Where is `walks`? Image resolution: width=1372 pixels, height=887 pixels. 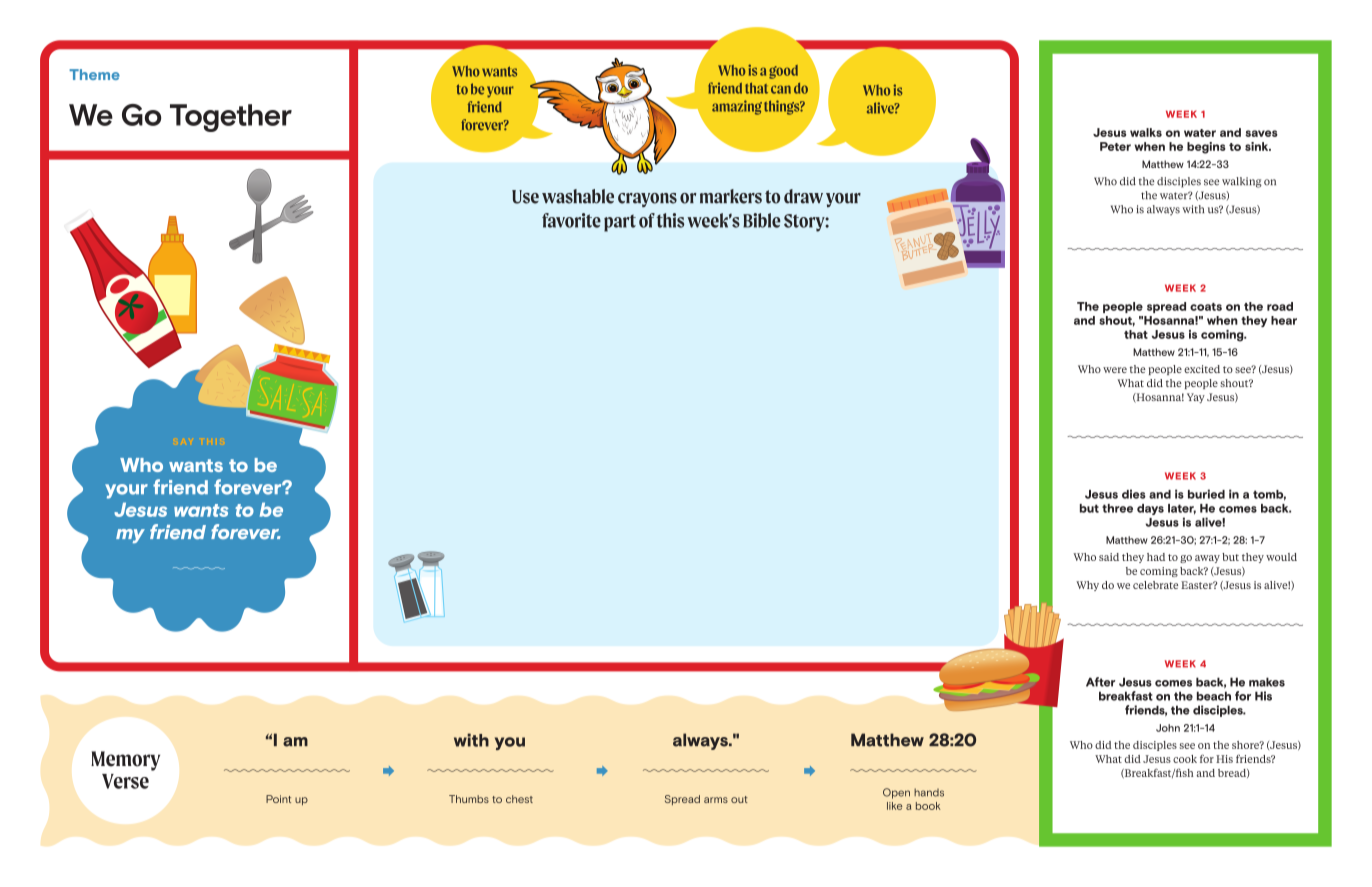 walks is located at coordinates (1146, 132).
